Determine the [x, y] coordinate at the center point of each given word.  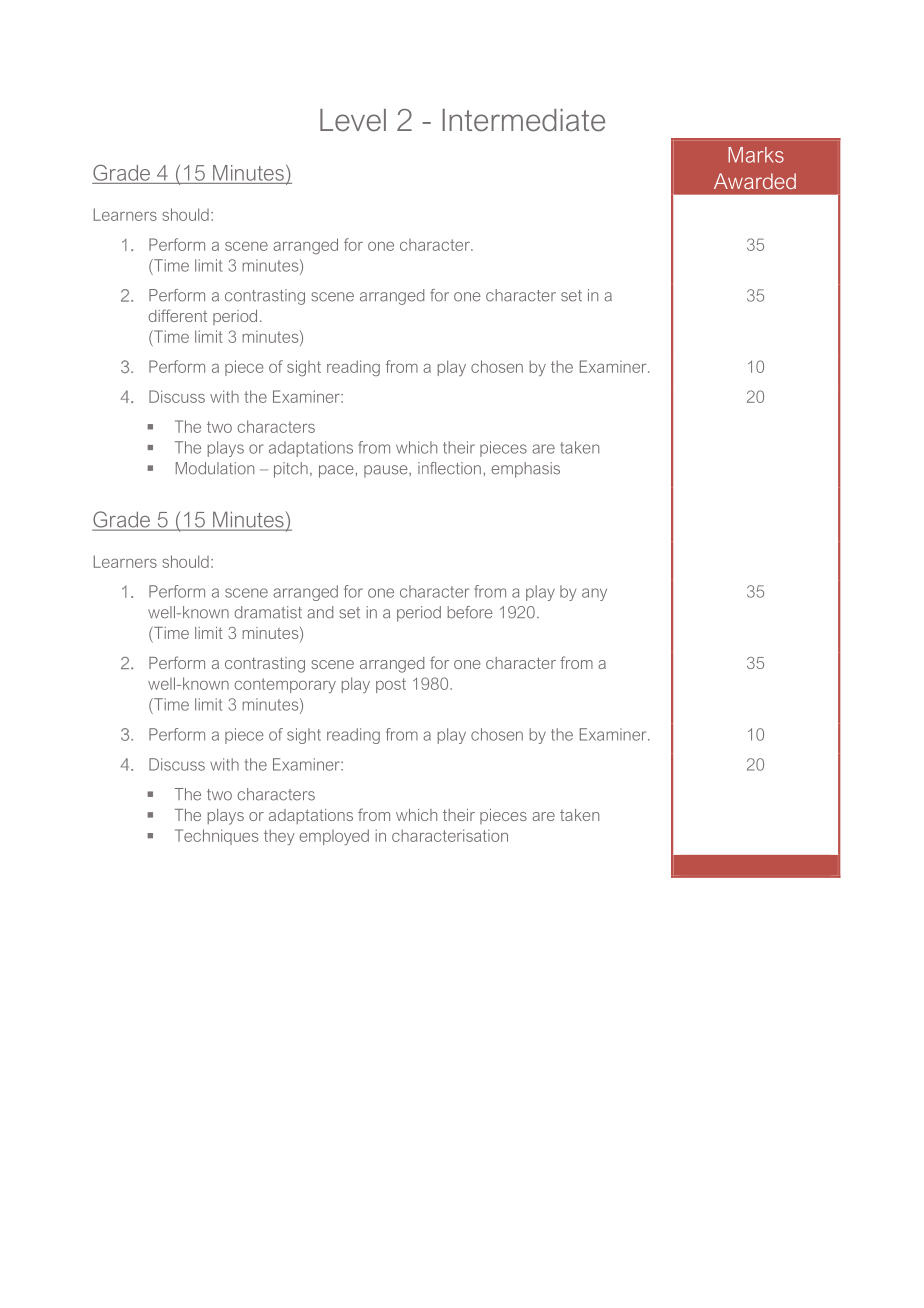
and [320, 612]
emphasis [526, 470]
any [594, 594]
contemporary [285, 685]
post [391, 685]
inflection [449, 468]
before [470, 612]
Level [353, 120]
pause [387, 471]
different [177, 315]
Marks [756, 155]
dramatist [268, 612]
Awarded [755, 181]
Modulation [215, 468]
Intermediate [523, 120]
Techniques [216, 837]
